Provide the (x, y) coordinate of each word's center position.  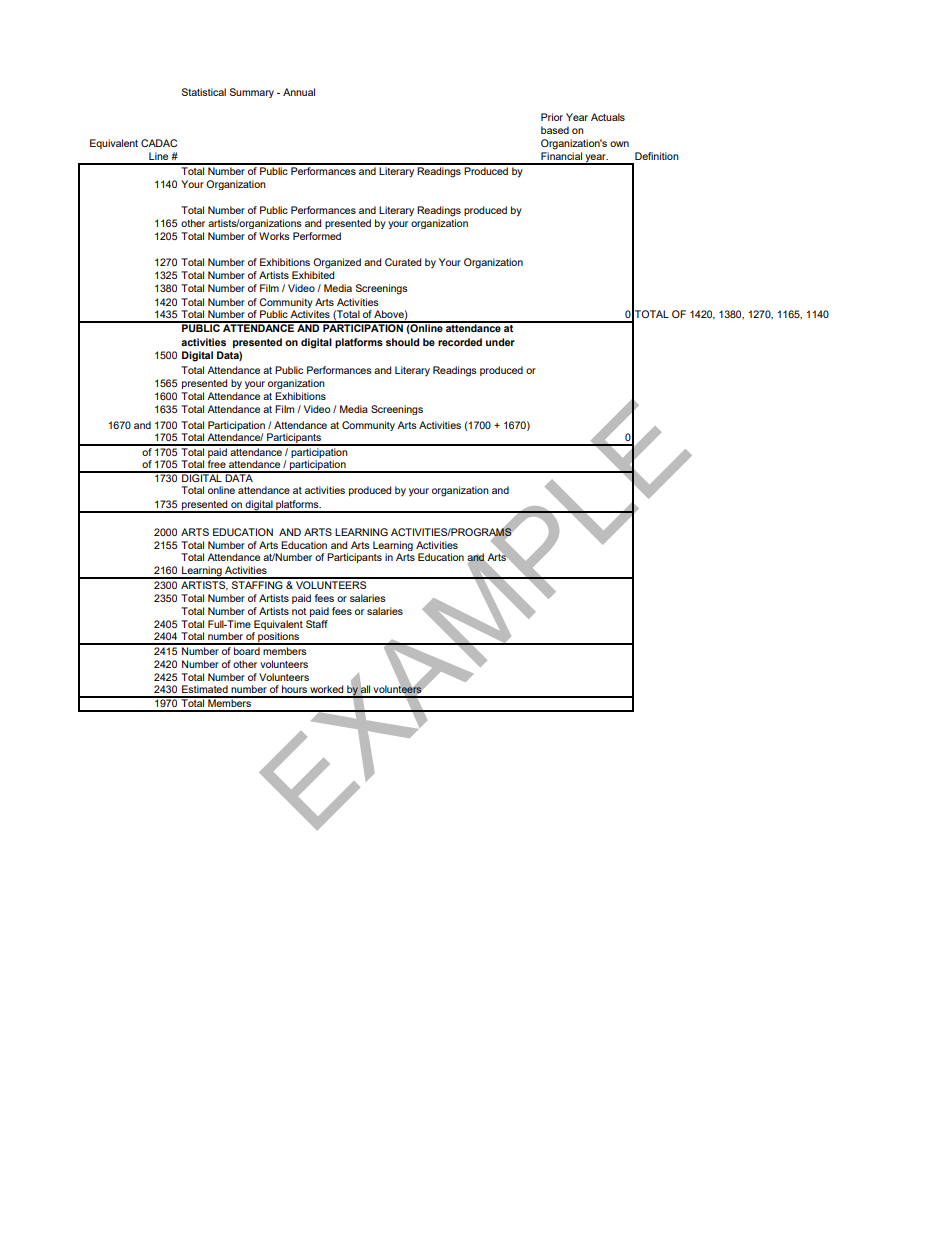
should (402, 342)
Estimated (205, 689)
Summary (252, 93)
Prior (552, 117)
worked (326, 689)
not (299, 611)
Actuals (608, 117)
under (500, 342)
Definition (657, 156)
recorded (460, 342)
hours (294, 689)
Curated (403, 262)
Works (274, 236)
